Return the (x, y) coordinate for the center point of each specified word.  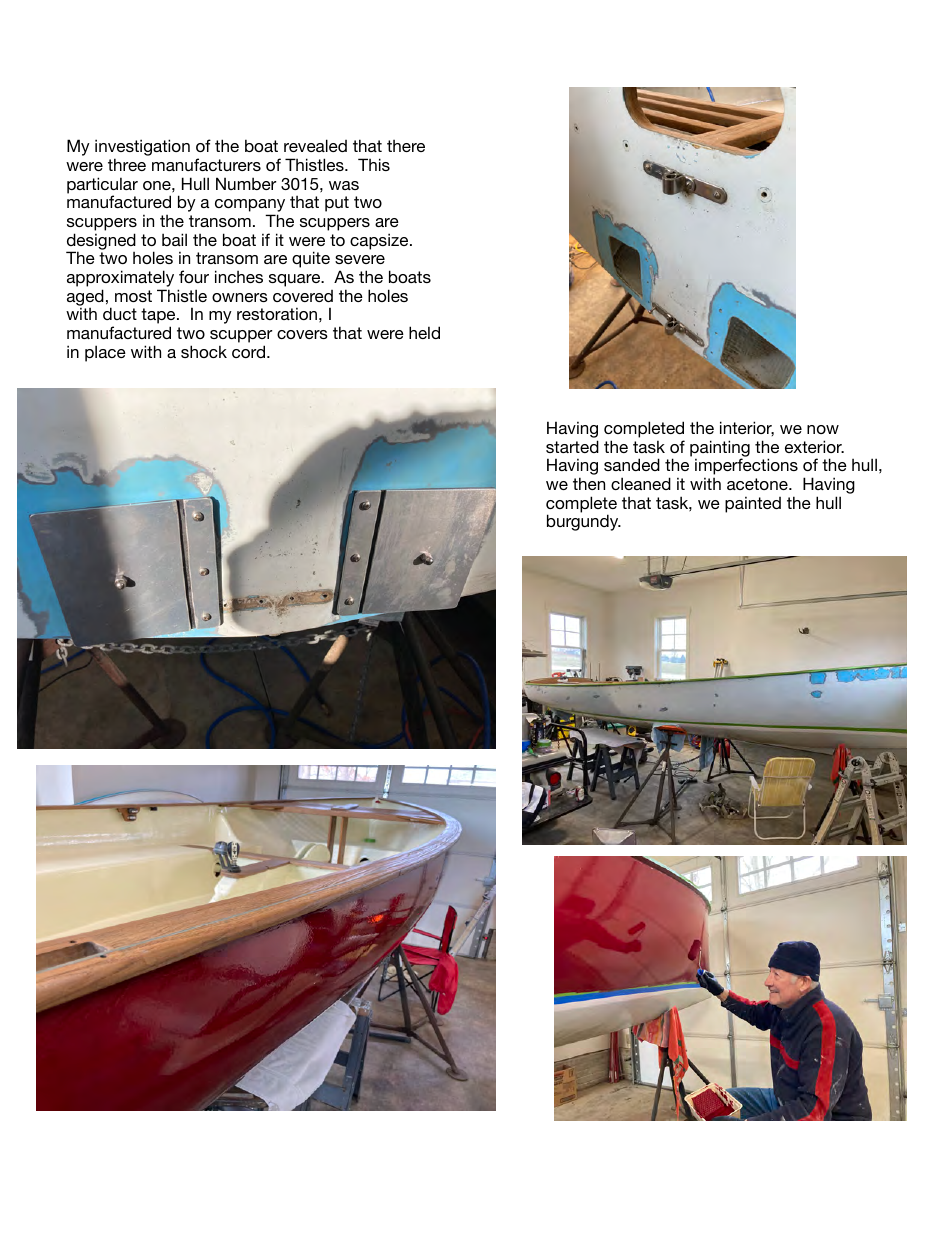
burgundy (584, 522)
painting (720, 449)
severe (360, 259)
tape (159, 317)
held (424, 332)
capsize (380, 241)
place (105, 353)
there (406, 146)
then (589, 483)
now (823, 429)
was (344, 185)
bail (174, 239)
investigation (142, 149)
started (572, 446)
